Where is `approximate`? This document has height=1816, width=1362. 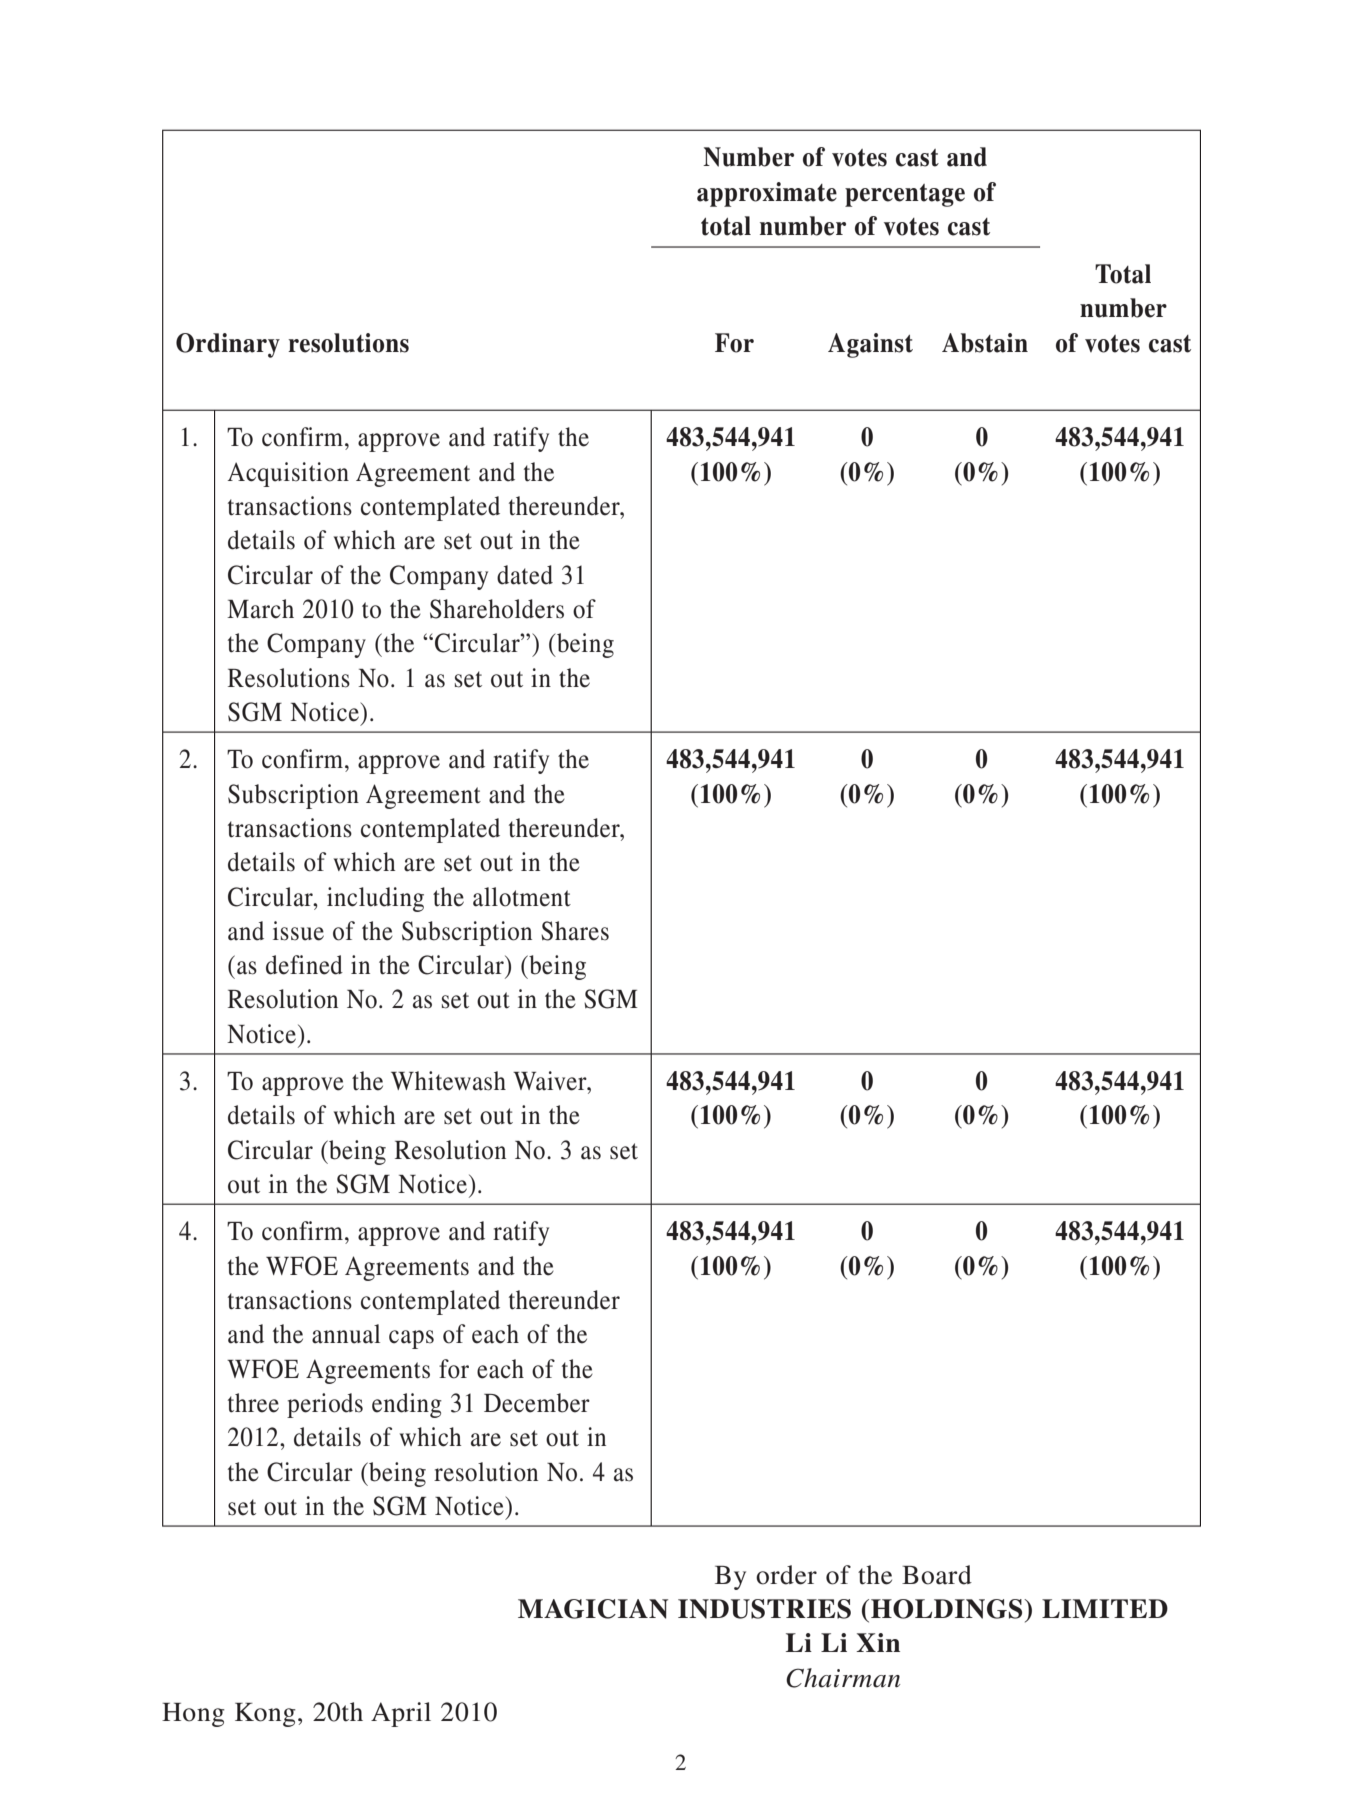 approximate is located at coordinates (767, 194).
